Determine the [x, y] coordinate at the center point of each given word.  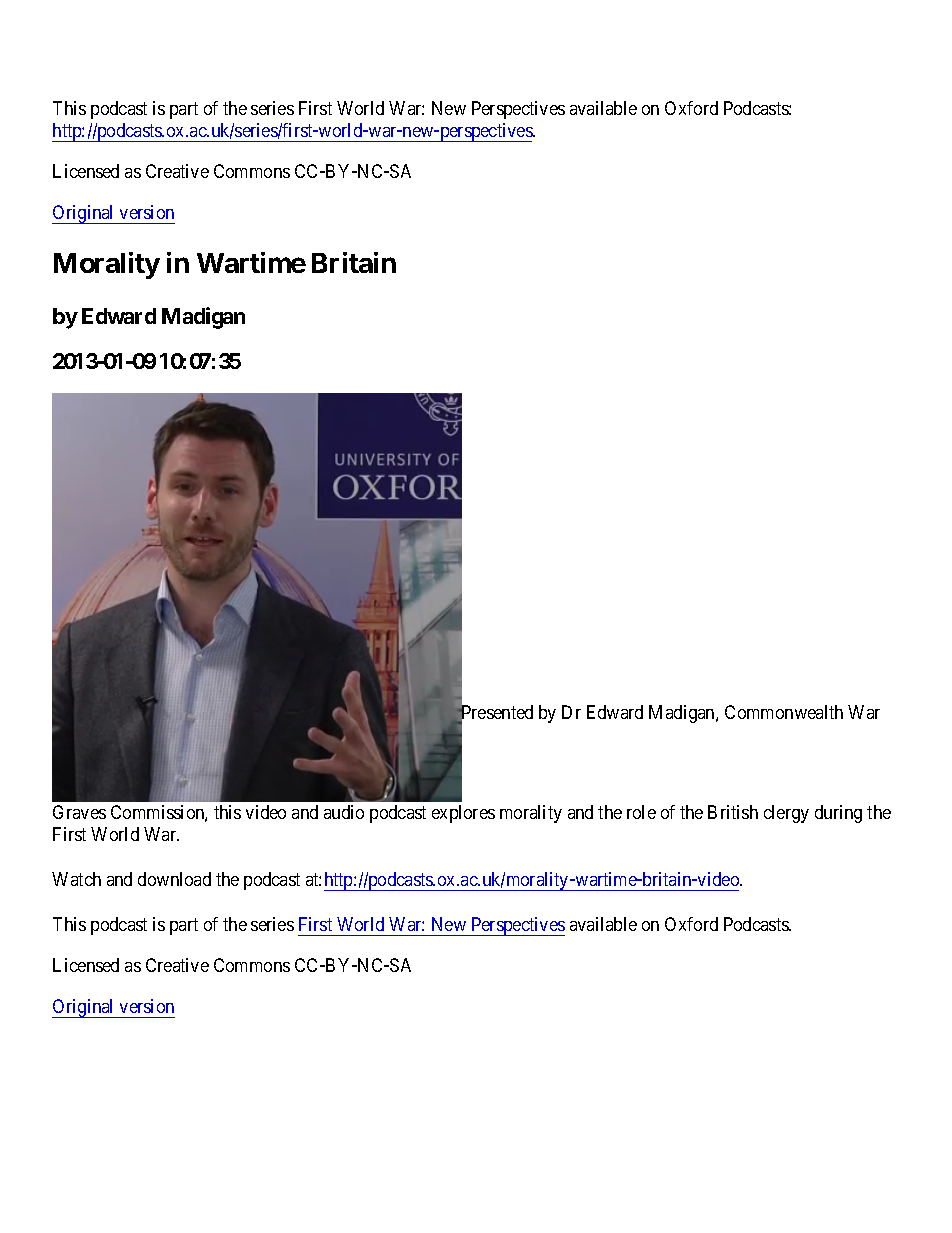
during [838, 814]
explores [463, 814]
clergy [786, 814]
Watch [76, 879]
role [641, 812]
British [733, 812]
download [174, 879]
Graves [79, 812]
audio [344, 812]
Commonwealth [784, 712]
